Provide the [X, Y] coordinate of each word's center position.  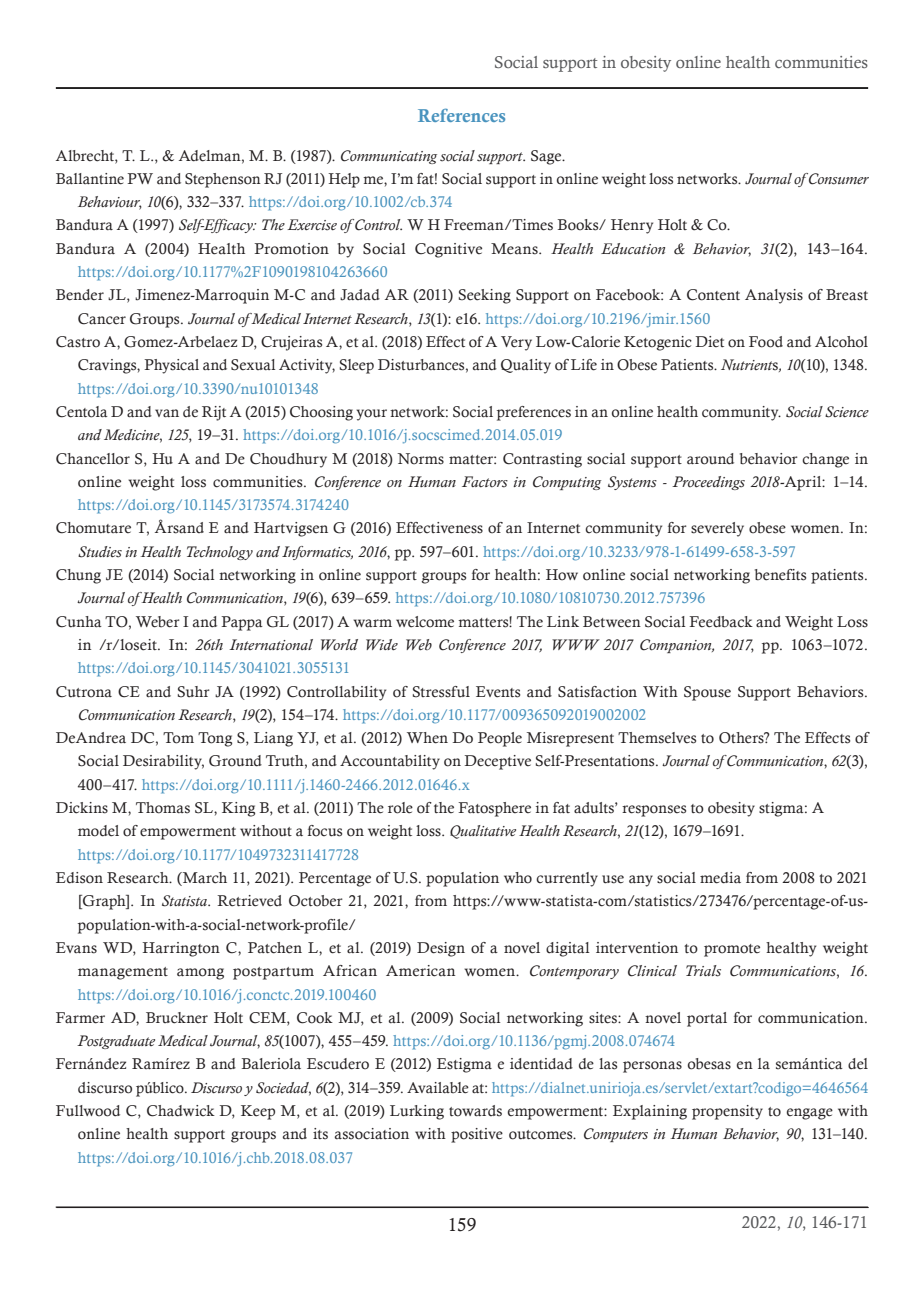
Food [766, 342]
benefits [780, 575]
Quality [526, 366]
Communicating [389, 157]
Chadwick [181, 1111]
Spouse [707, 693]
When [427, 738]
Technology [220, 553]
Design [441, 949]
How [562, 575]
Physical [171, 366]
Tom [178, 738]
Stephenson [223, 180]
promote [732, 950]
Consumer [838, 179]
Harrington [181, 949]
